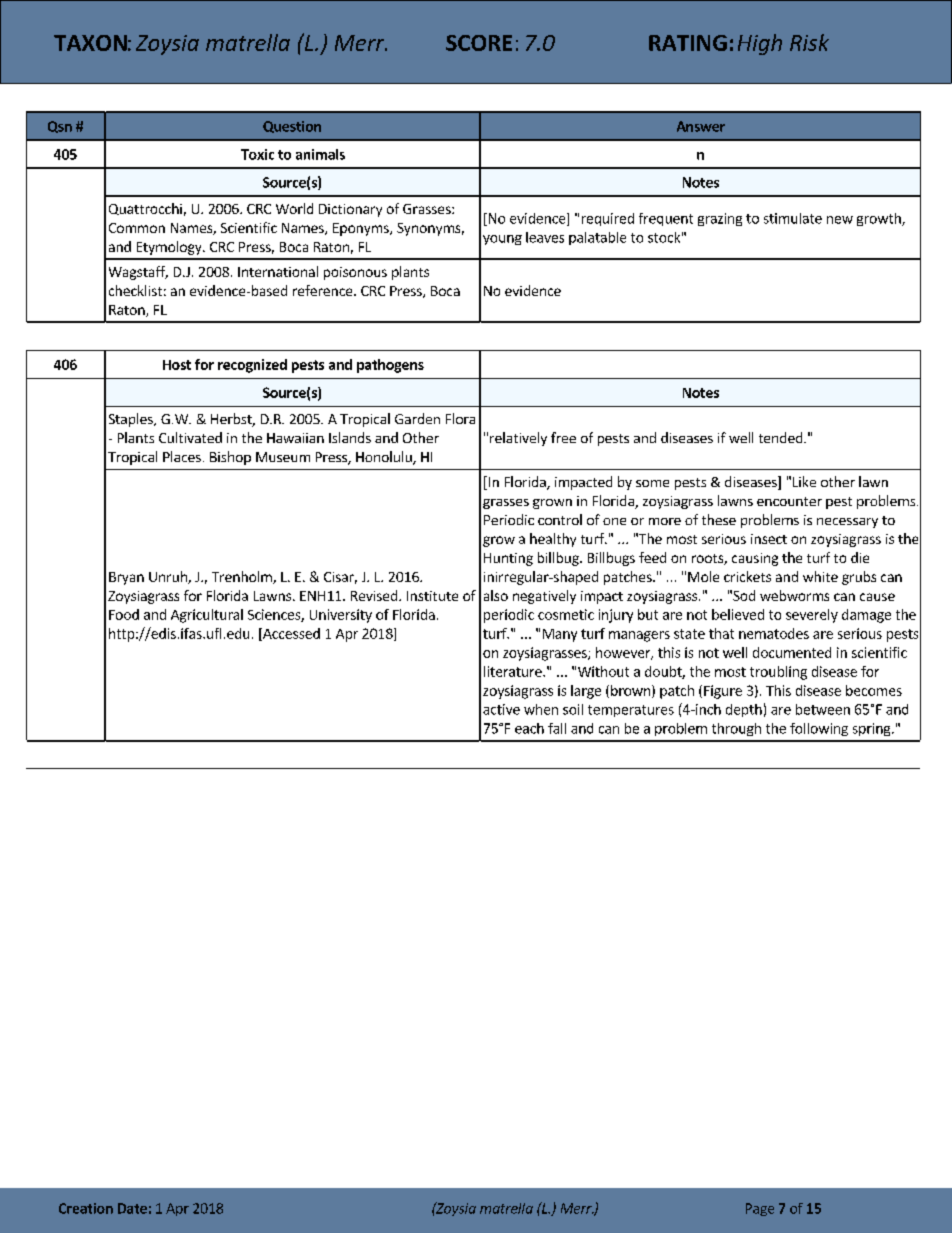 The width and height of the screenshot is (952, 1233). Describe the element at coordinates (479, 43) in the screenshot. I see `SCORE` at that location.
